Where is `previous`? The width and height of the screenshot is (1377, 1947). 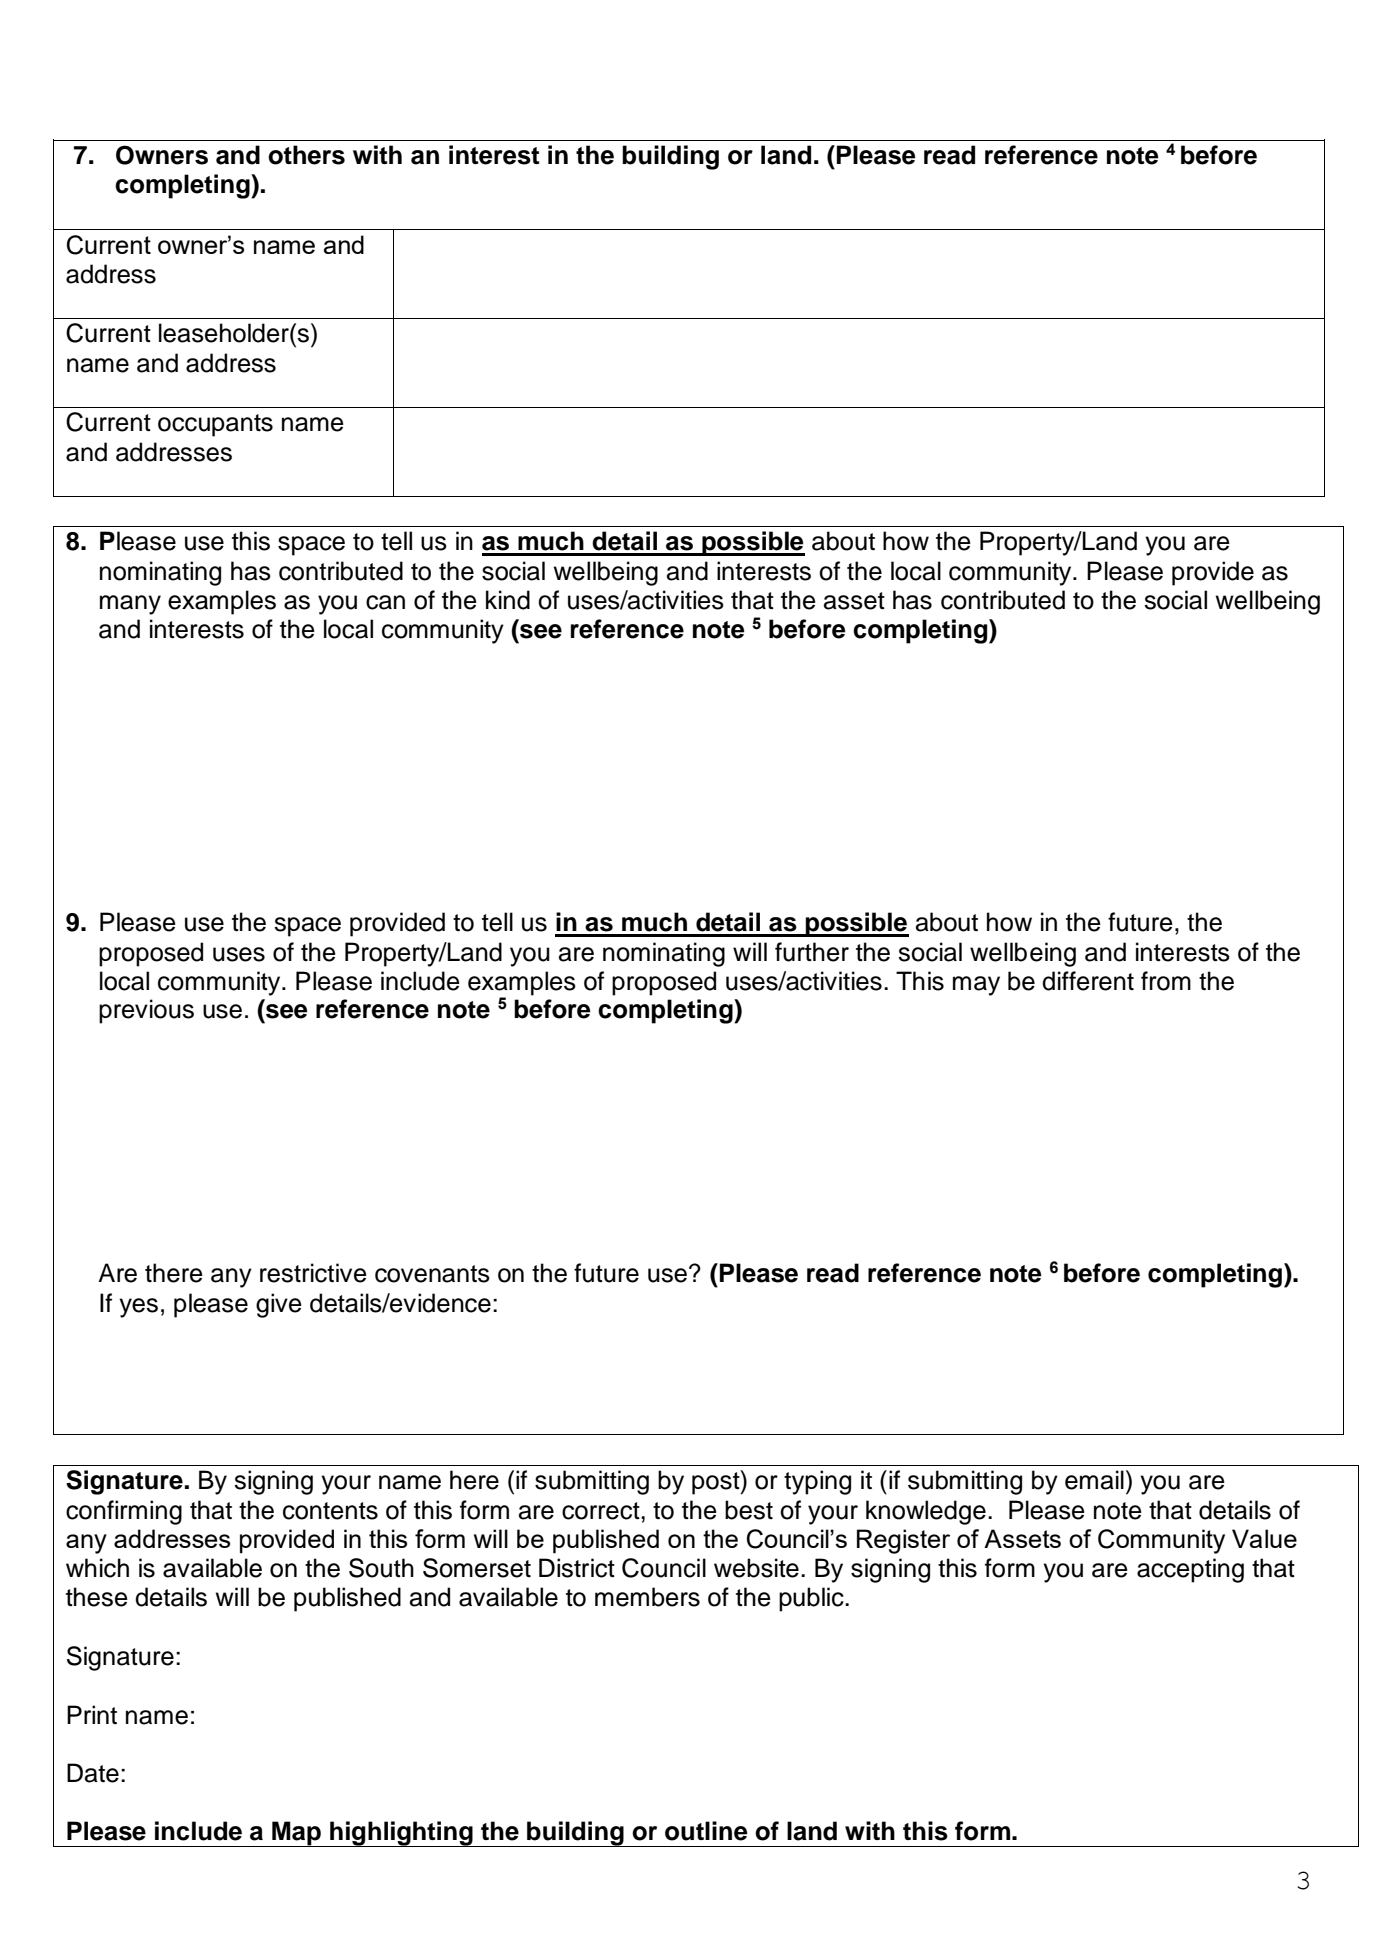
previous is located at coordinates (146, 1011).
